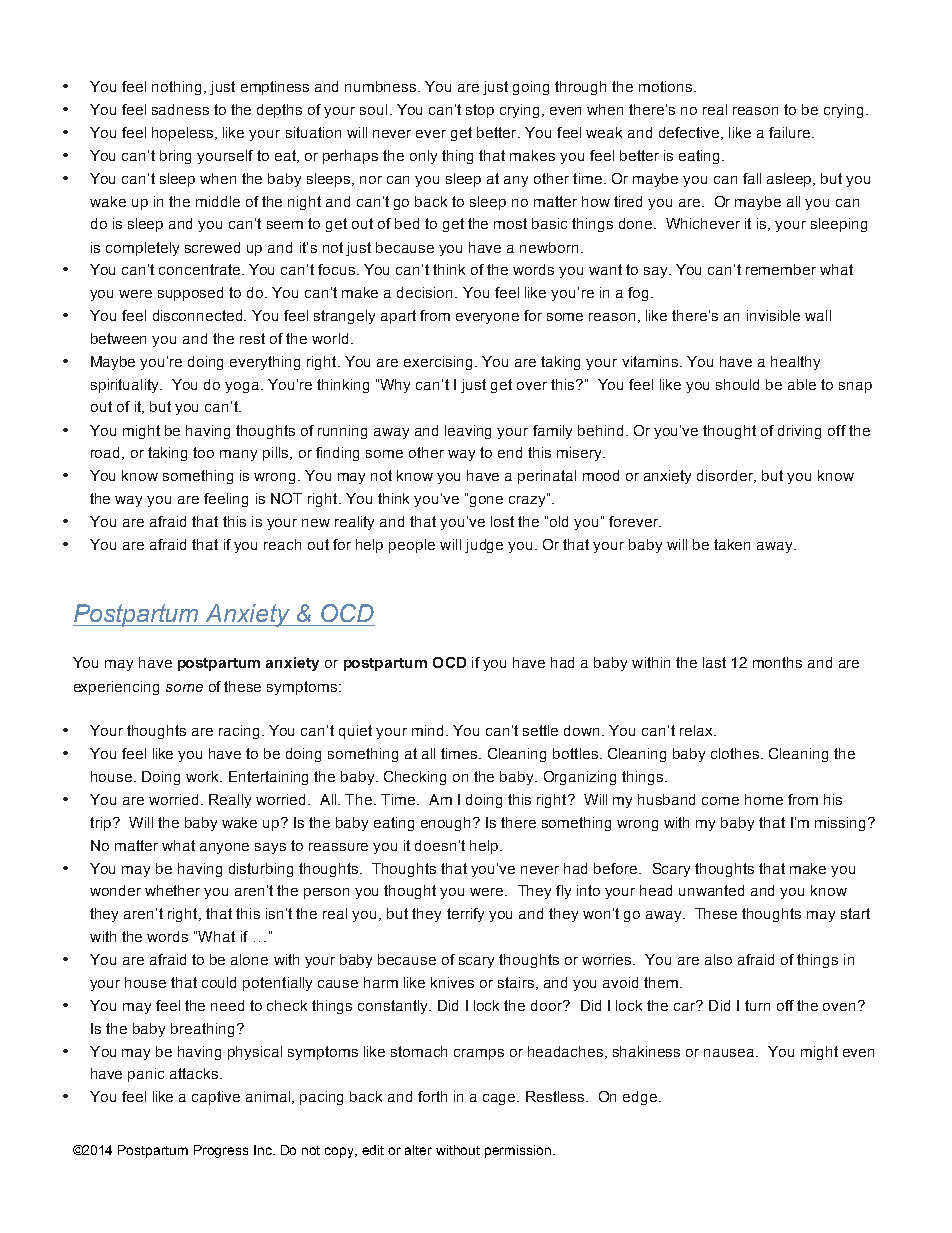  Describe the element at coordinates (791, 132) in the document. I see `failure` at that location.
